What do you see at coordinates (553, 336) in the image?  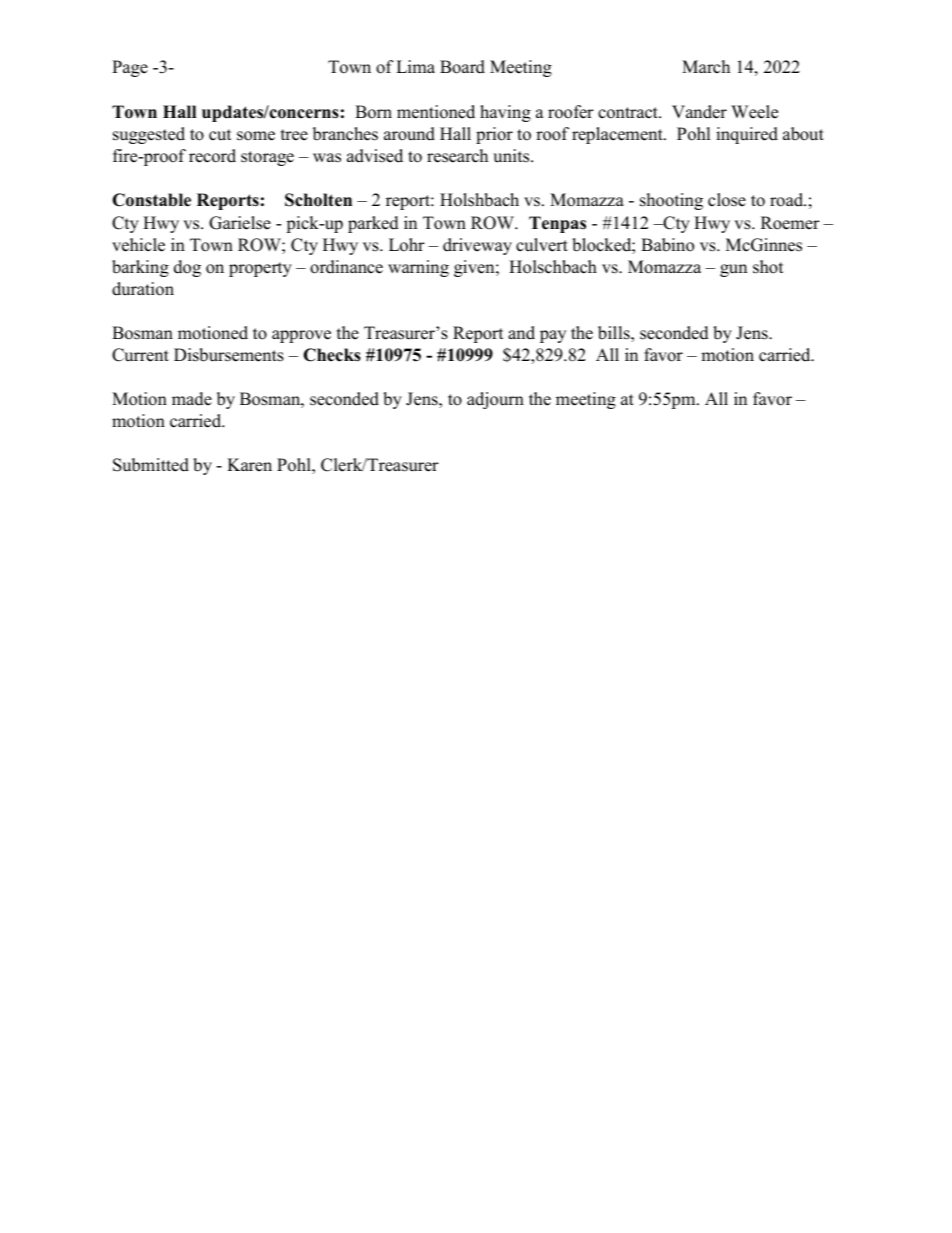 I see `pay` at bounding box center [553, 336].
